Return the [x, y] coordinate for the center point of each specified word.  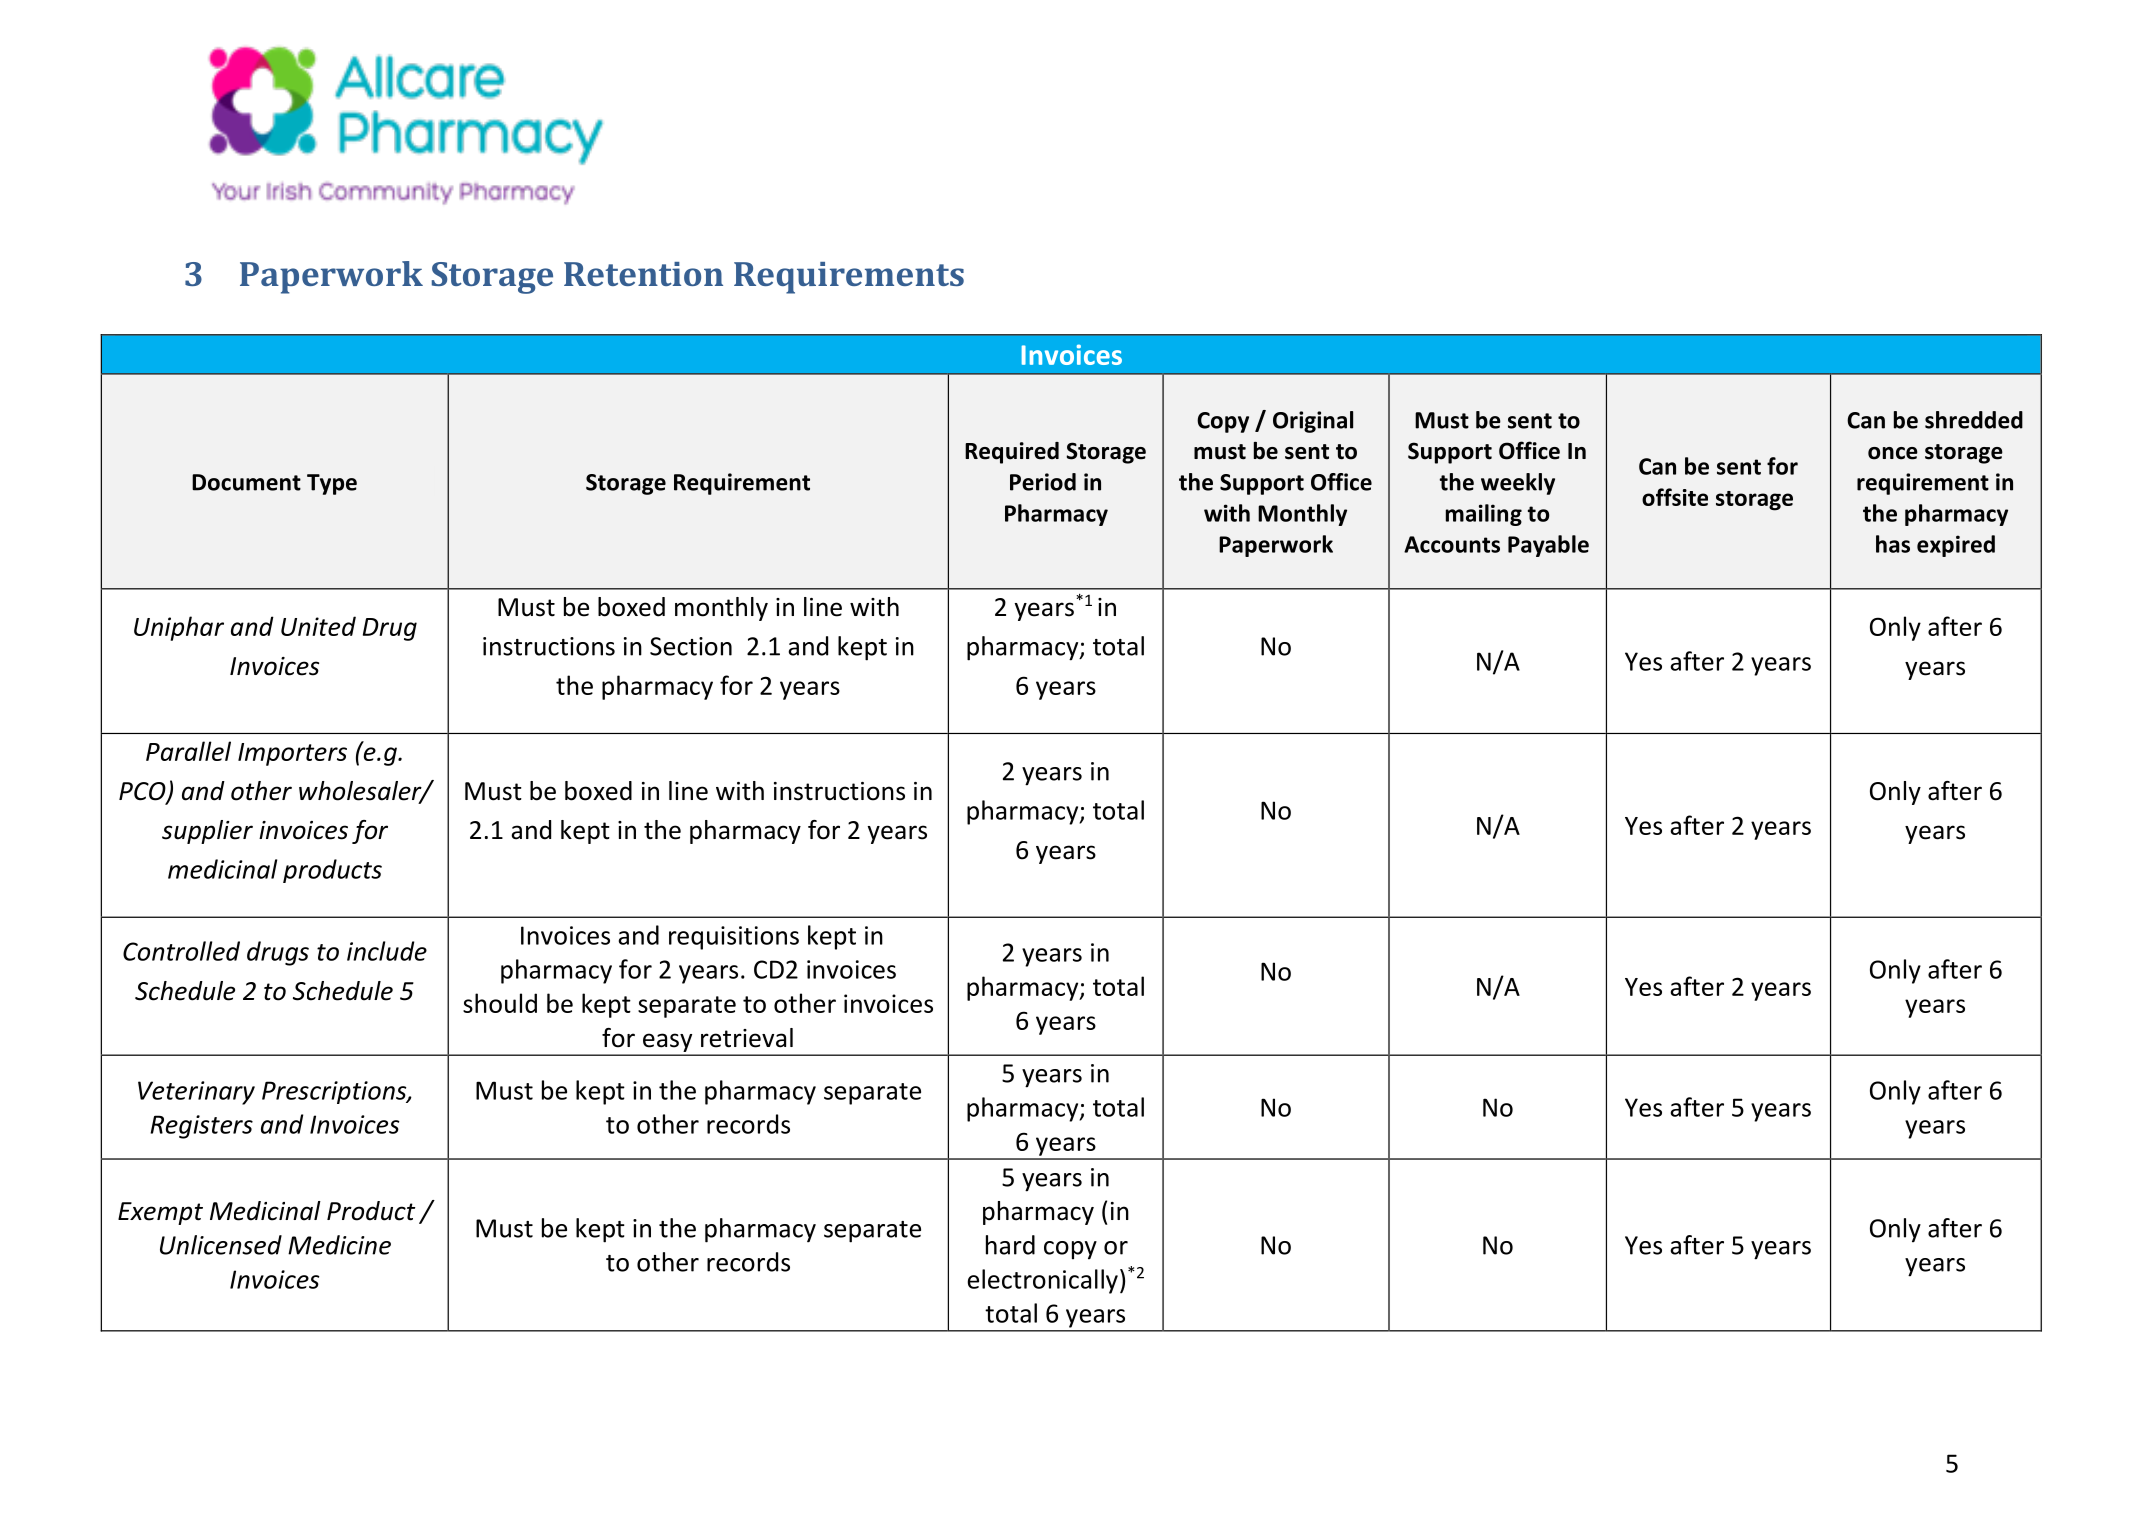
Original [1313, 422]
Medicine [339, 1245]
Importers [292, 754]
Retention [643, 274]
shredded [1974, 420]
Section [691, 646]
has [1893, 544]
